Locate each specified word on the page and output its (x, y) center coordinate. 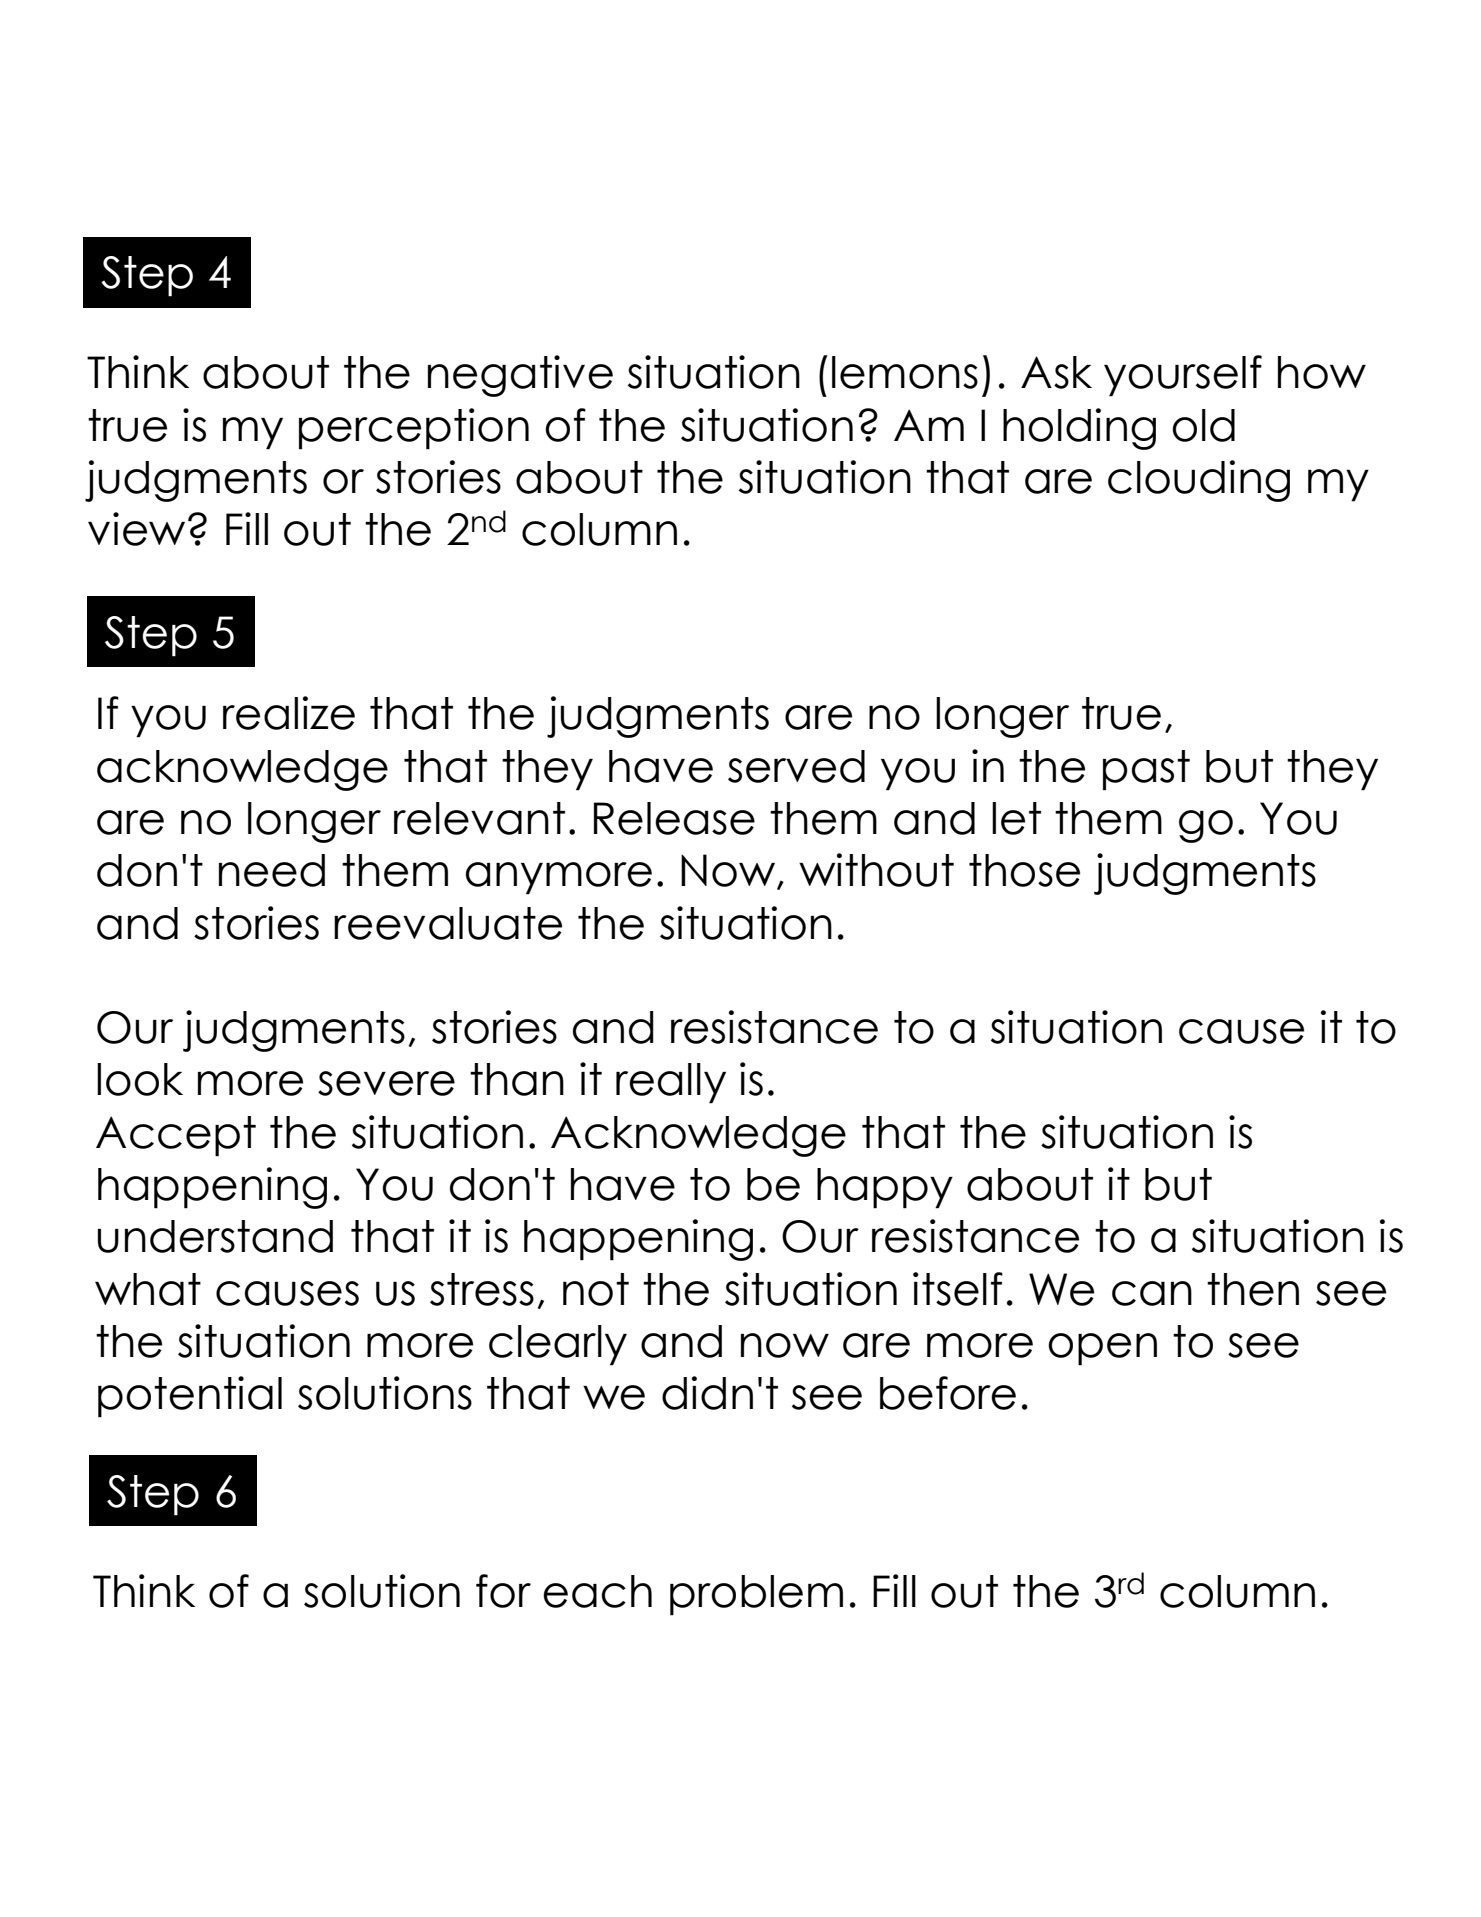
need (272, 870)
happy (885, 1188)
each (597, 1591)
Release (674, 818)
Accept (176, 1136)
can (1152, 1293)
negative (520, 376)
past (1146, 770)
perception (414, 429)
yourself (1183, 376)
